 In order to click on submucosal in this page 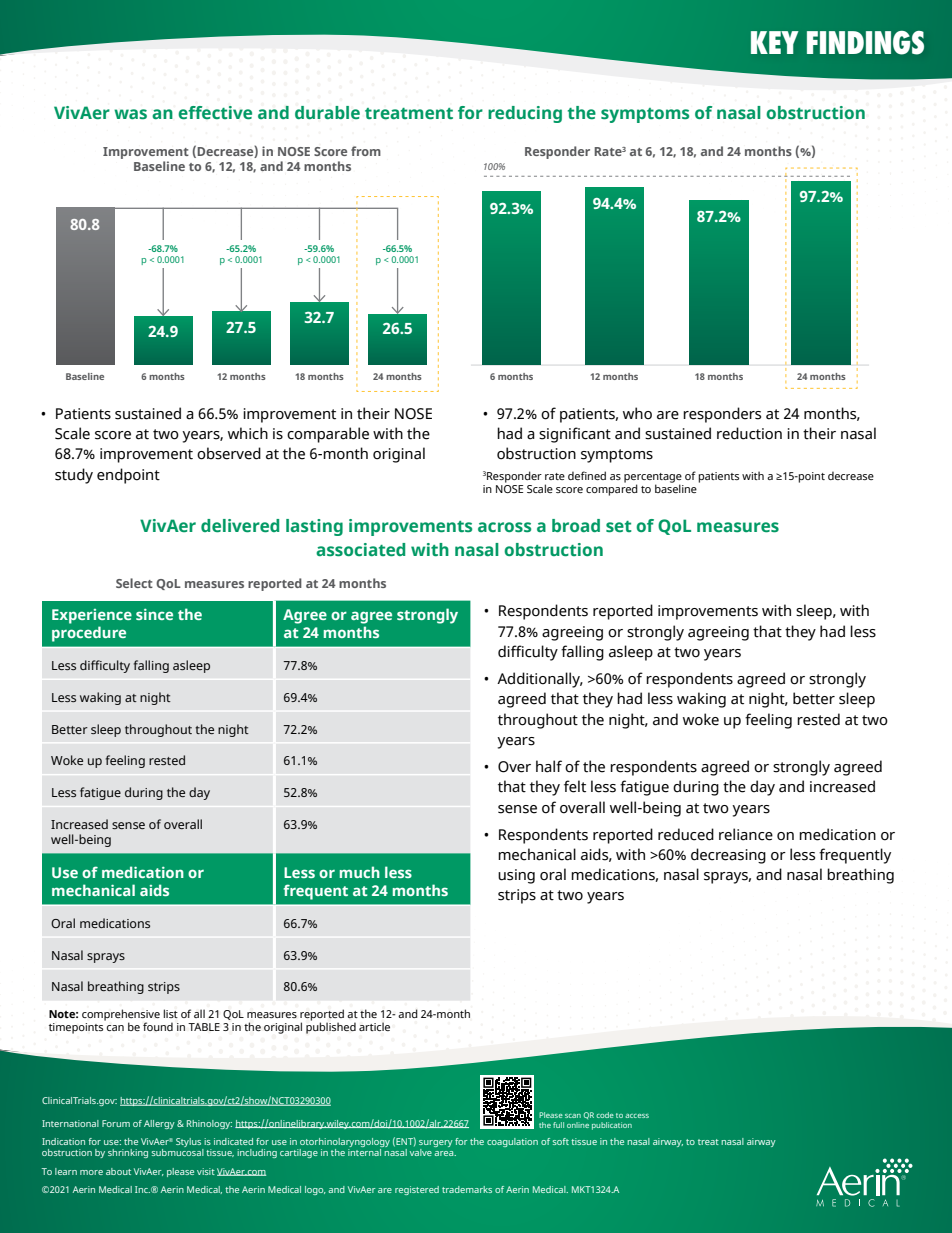, I will do `click(178, 1152)`.
